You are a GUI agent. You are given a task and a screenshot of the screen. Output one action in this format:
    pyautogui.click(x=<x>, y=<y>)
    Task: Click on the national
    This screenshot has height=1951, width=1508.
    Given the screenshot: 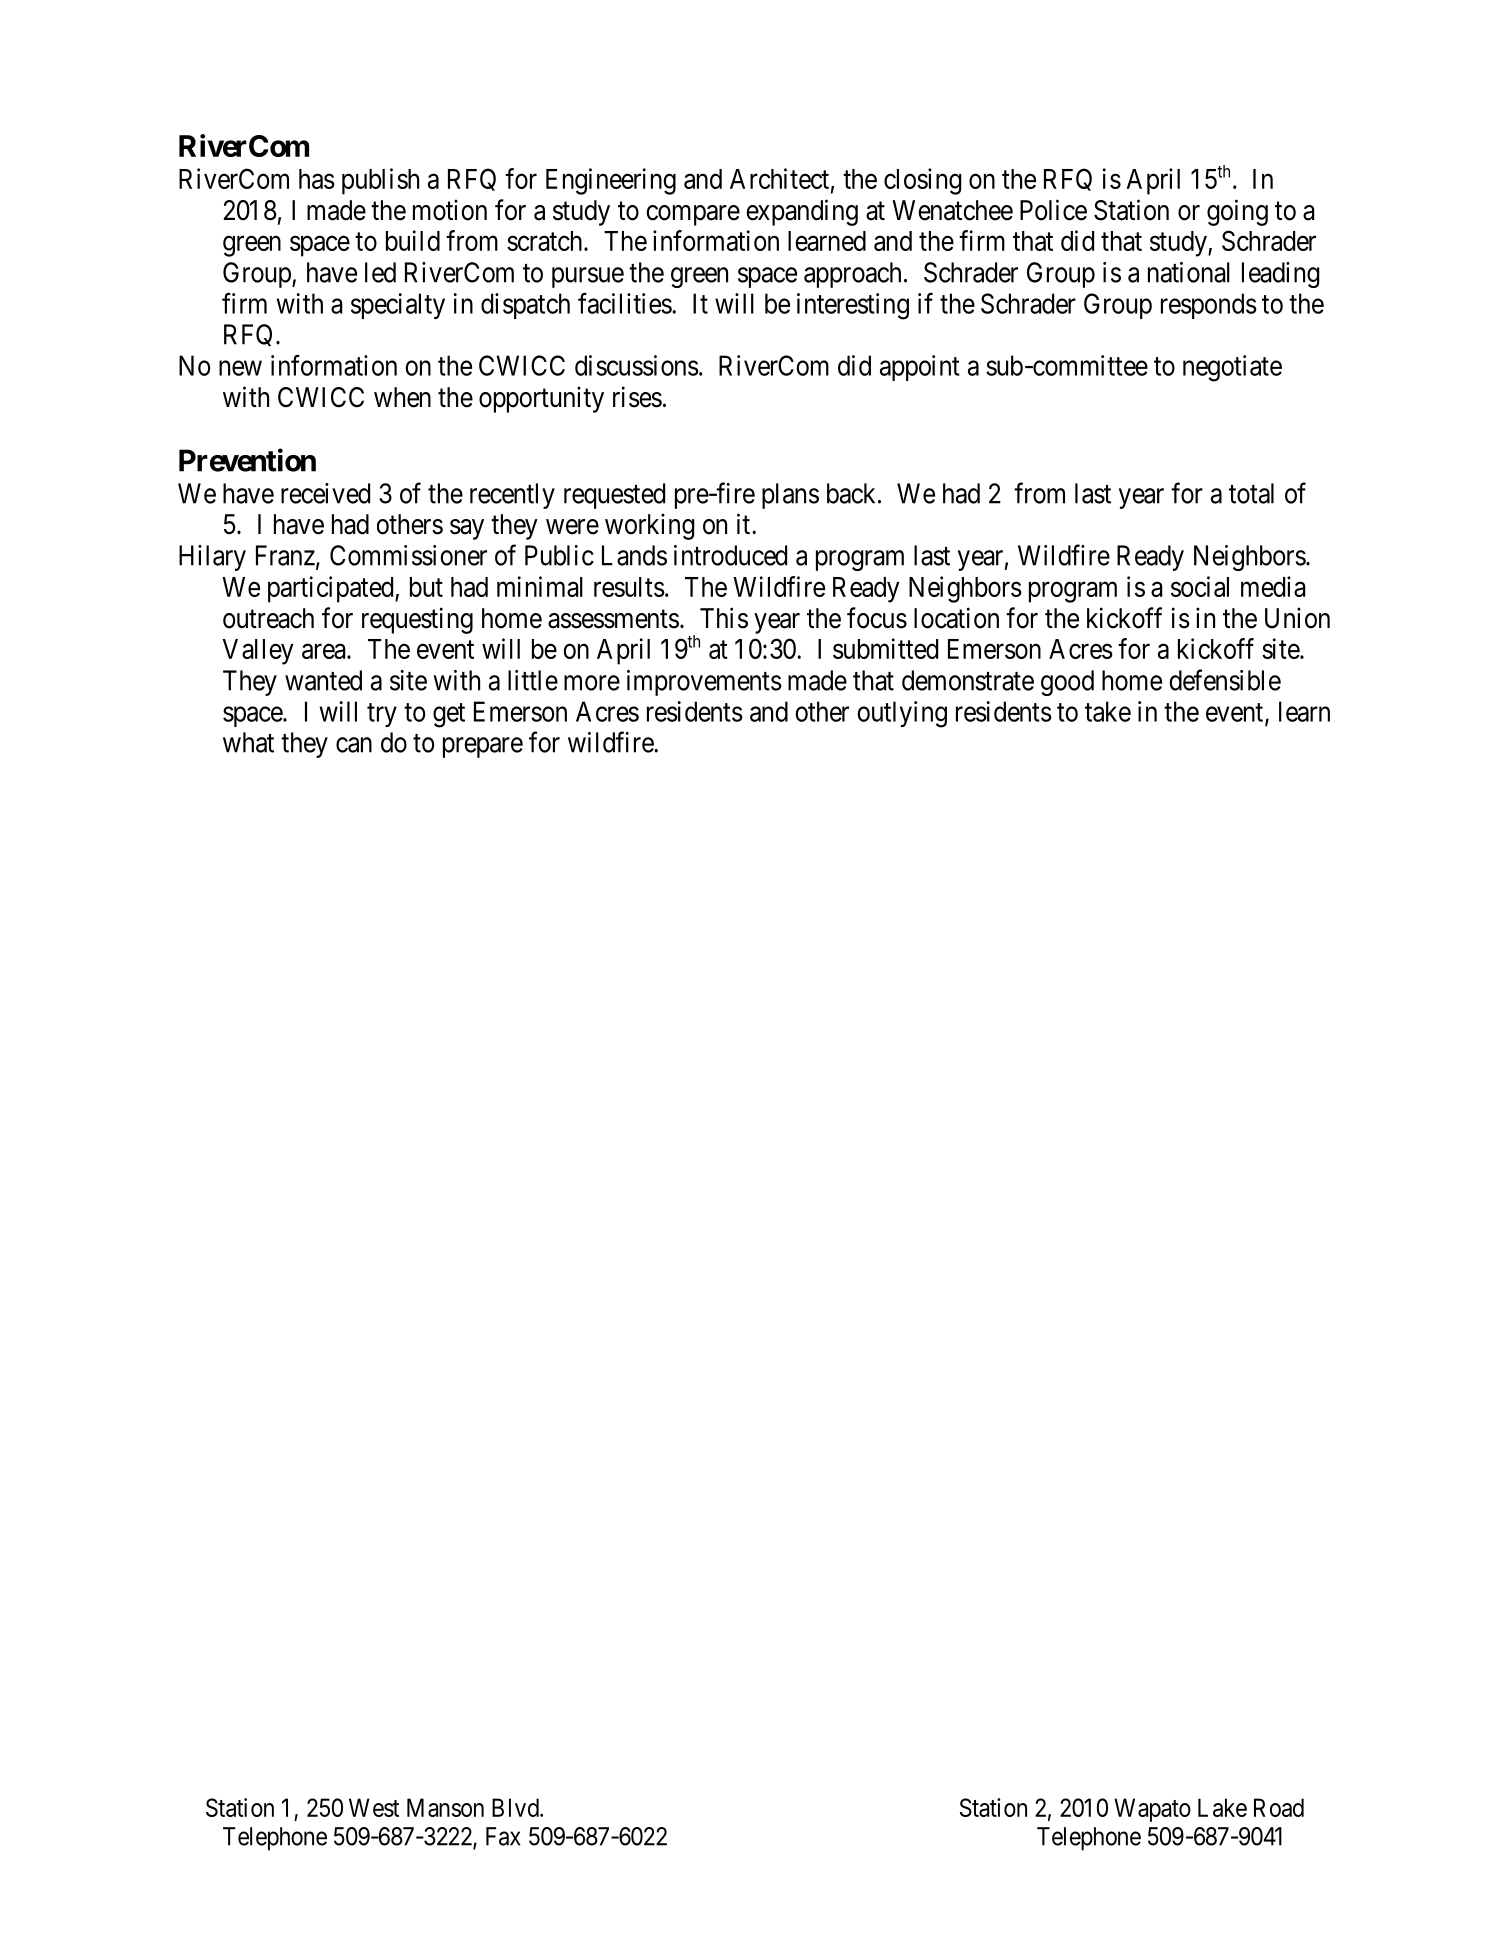 What is the action you would take?
    pyautogui.click(x=1189, y=272)
